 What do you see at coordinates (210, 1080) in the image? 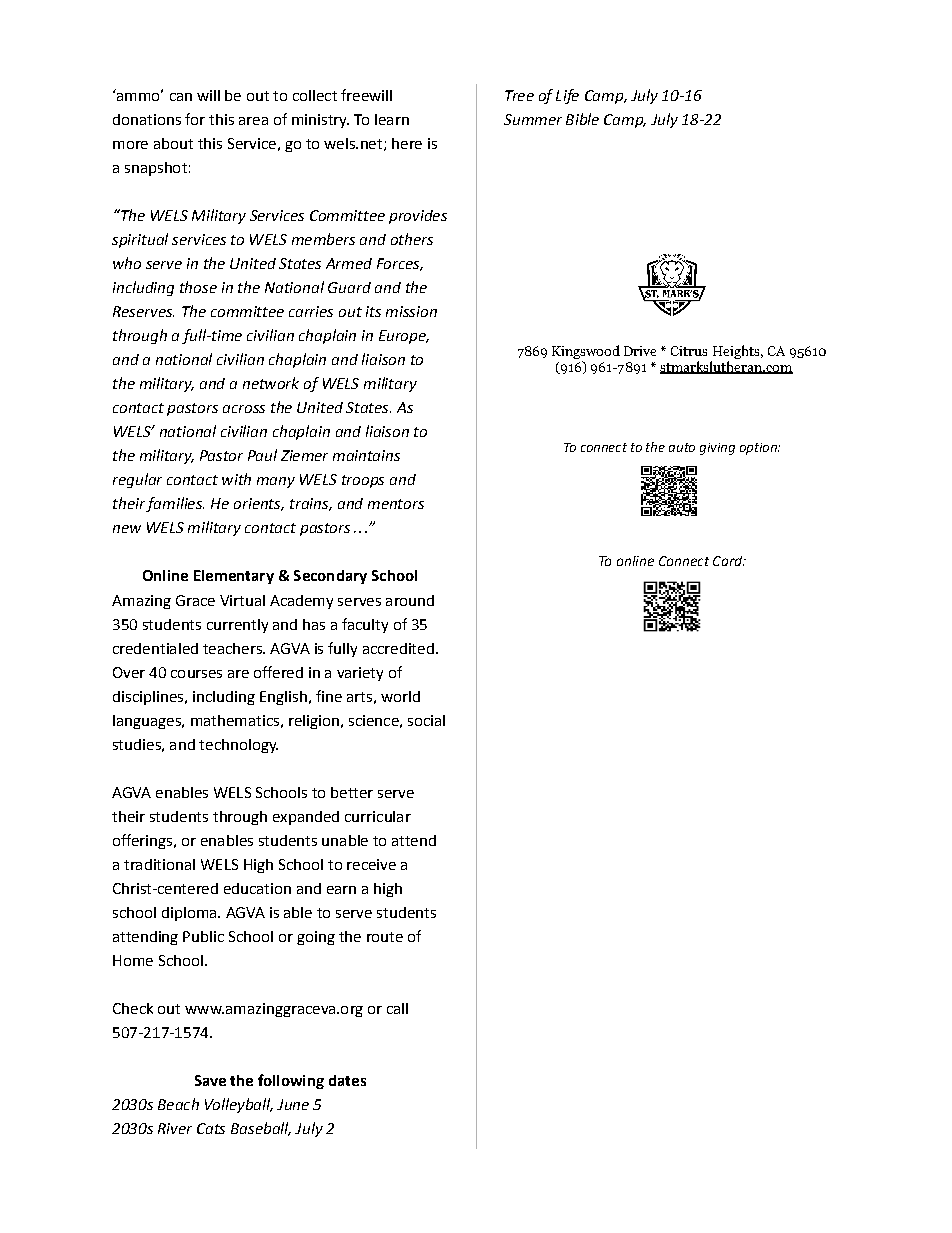
I see `Save` at bounding box center [210, 1080].
